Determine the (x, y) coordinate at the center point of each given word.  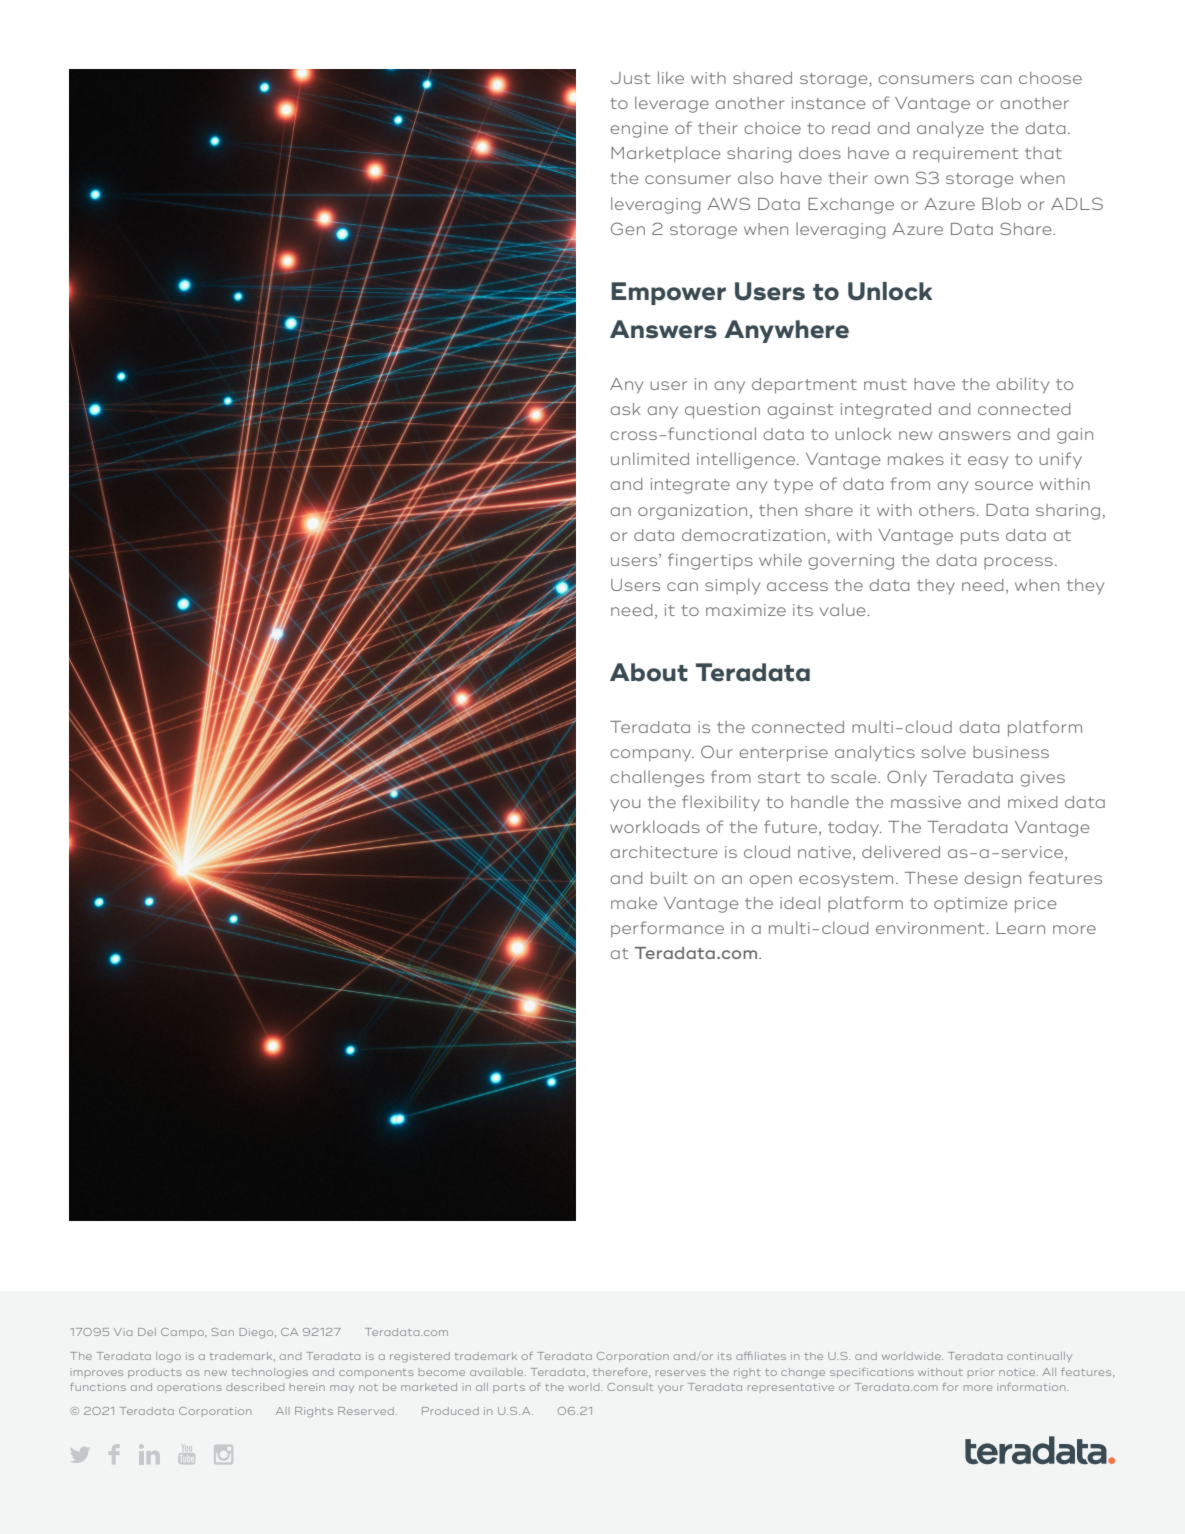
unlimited (650, 458)
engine (639, 130)
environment (930, 928)
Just (630, 78)
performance (667, 929)
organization (692, 512)
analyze (950, 129)
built (669, 877)
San (222, 1332)
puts (980, 537)
